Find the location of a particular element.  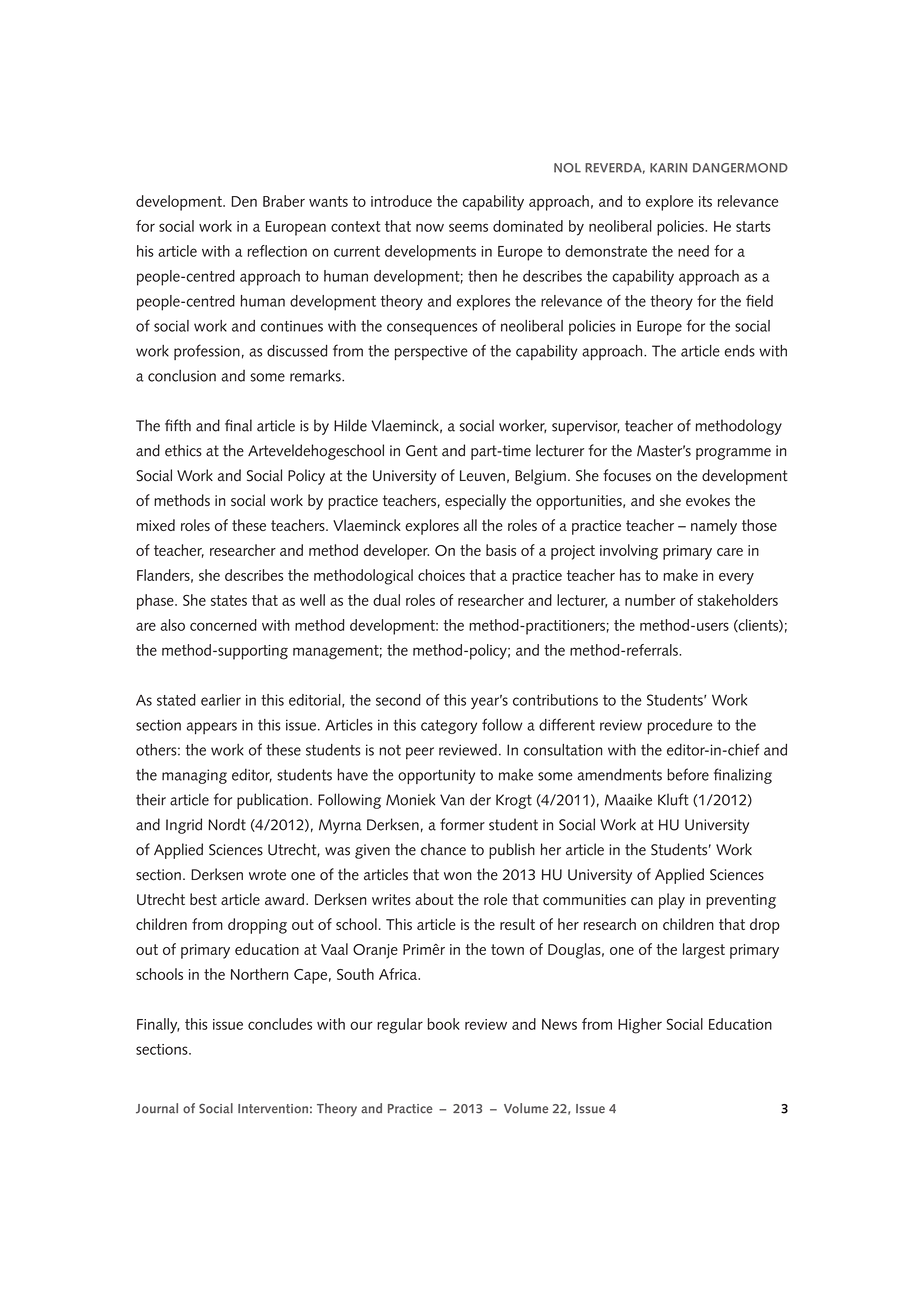

concerned is located at coordinates (223, 625).
